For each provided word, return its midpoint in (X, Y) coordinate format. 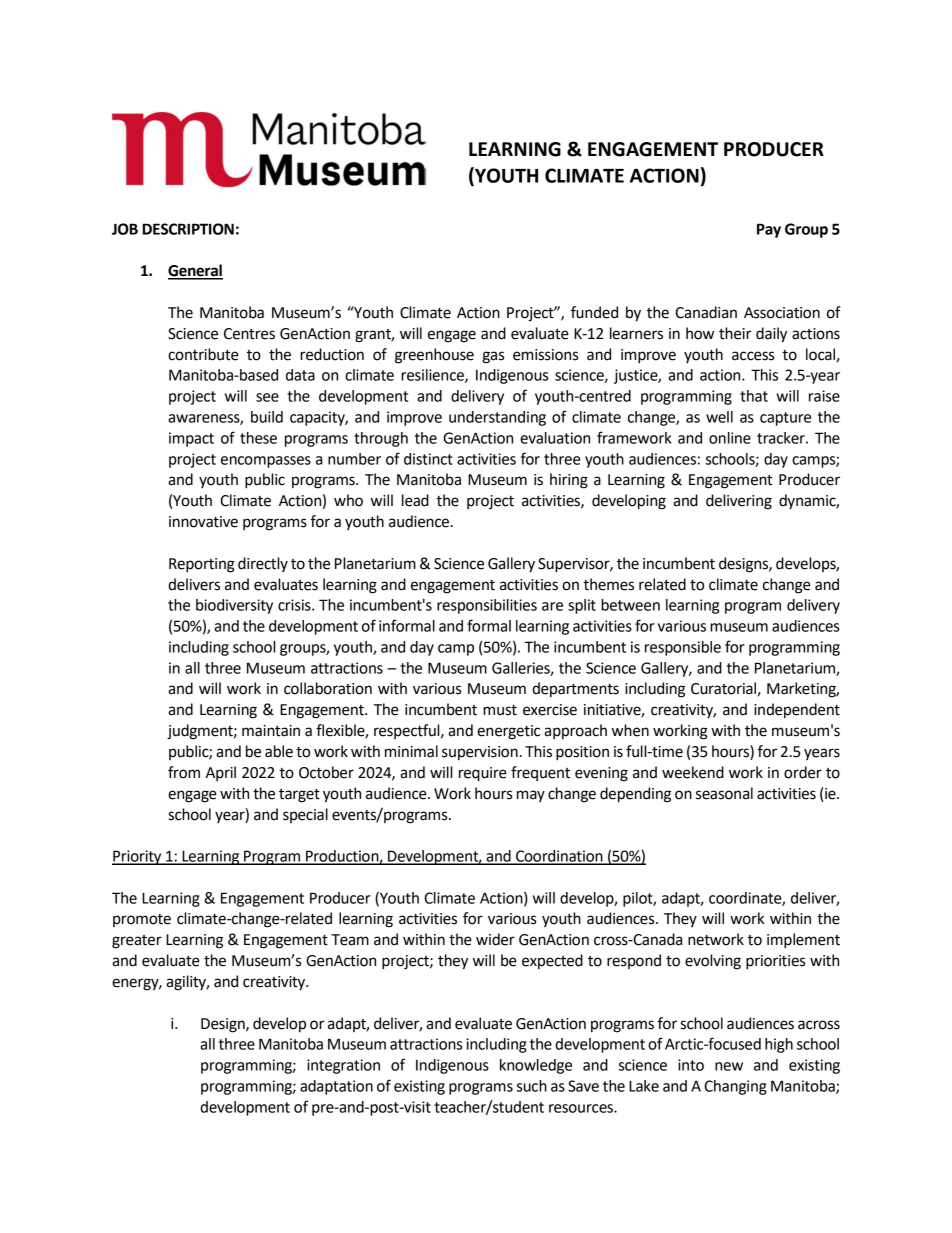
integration (343, 1066)
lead (415, 500)
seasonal (724, 793)
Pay (769, 230)
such (532, 1086)
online (730, 438)
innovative (203, 522)
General (195, 271)
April (221, 773)
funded (594, 312)
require (483, 774)
